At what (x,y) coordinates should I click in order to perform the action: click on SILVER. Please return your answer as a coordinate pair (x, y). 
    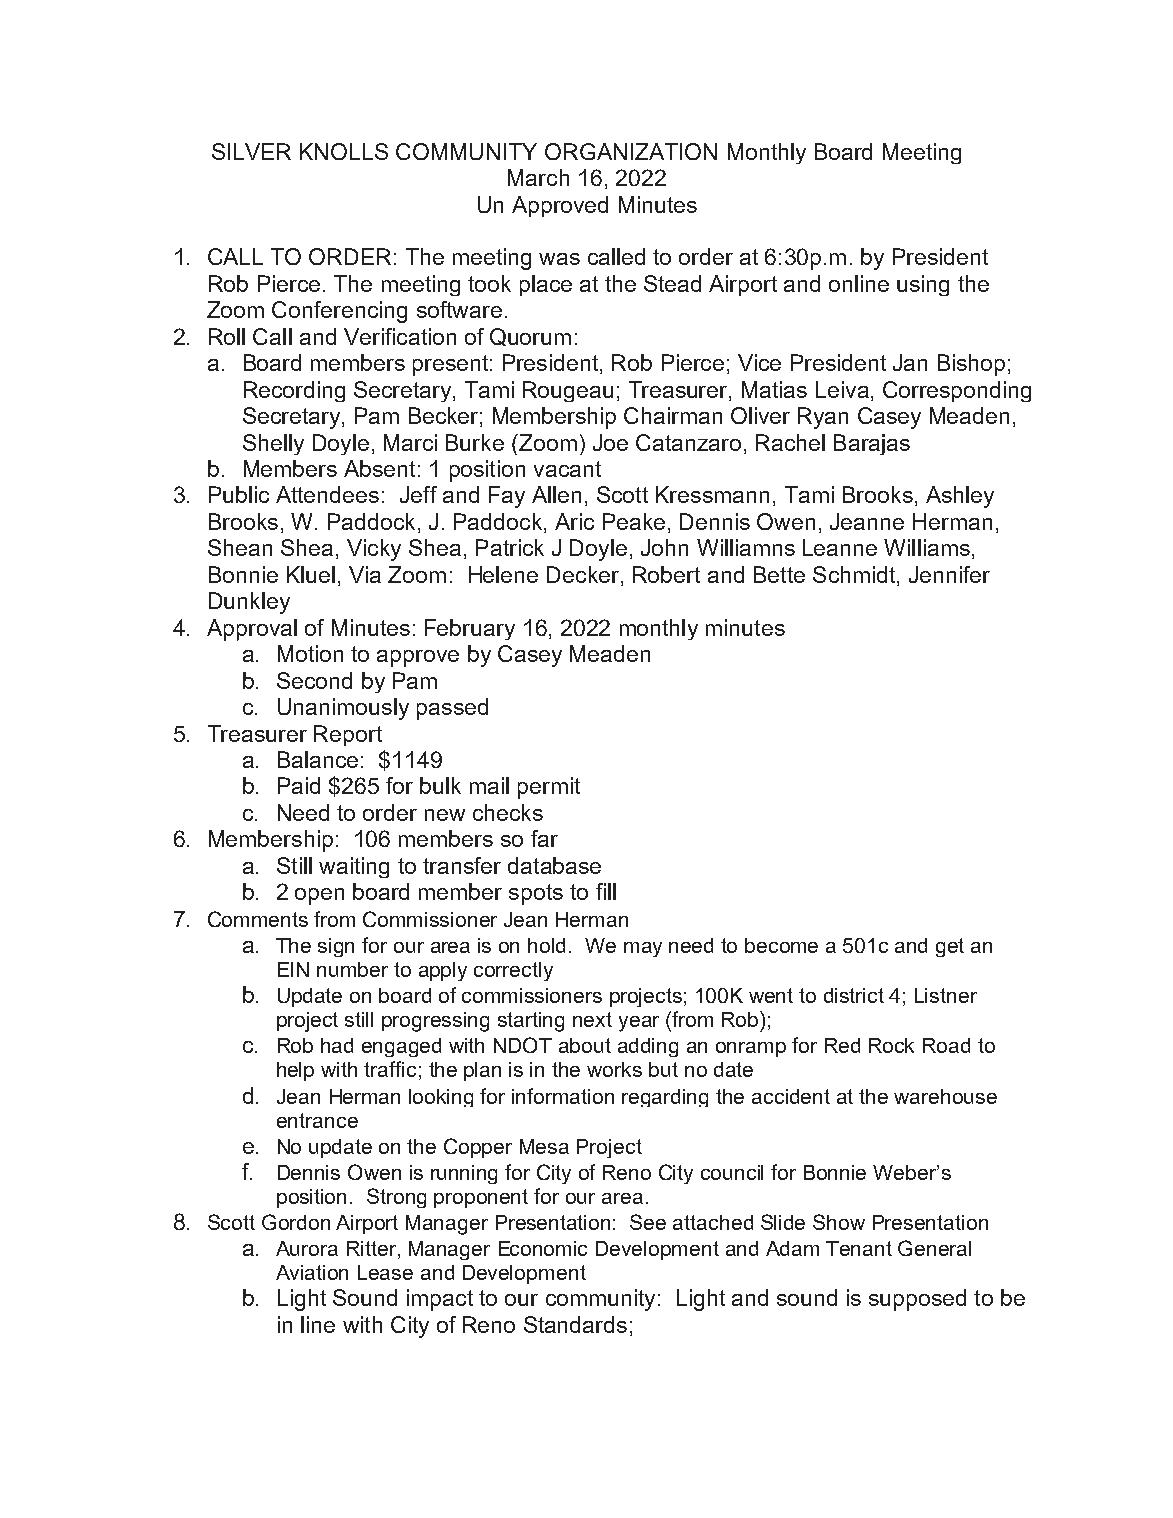
    Looking at the image, I should click on (251, 151).
